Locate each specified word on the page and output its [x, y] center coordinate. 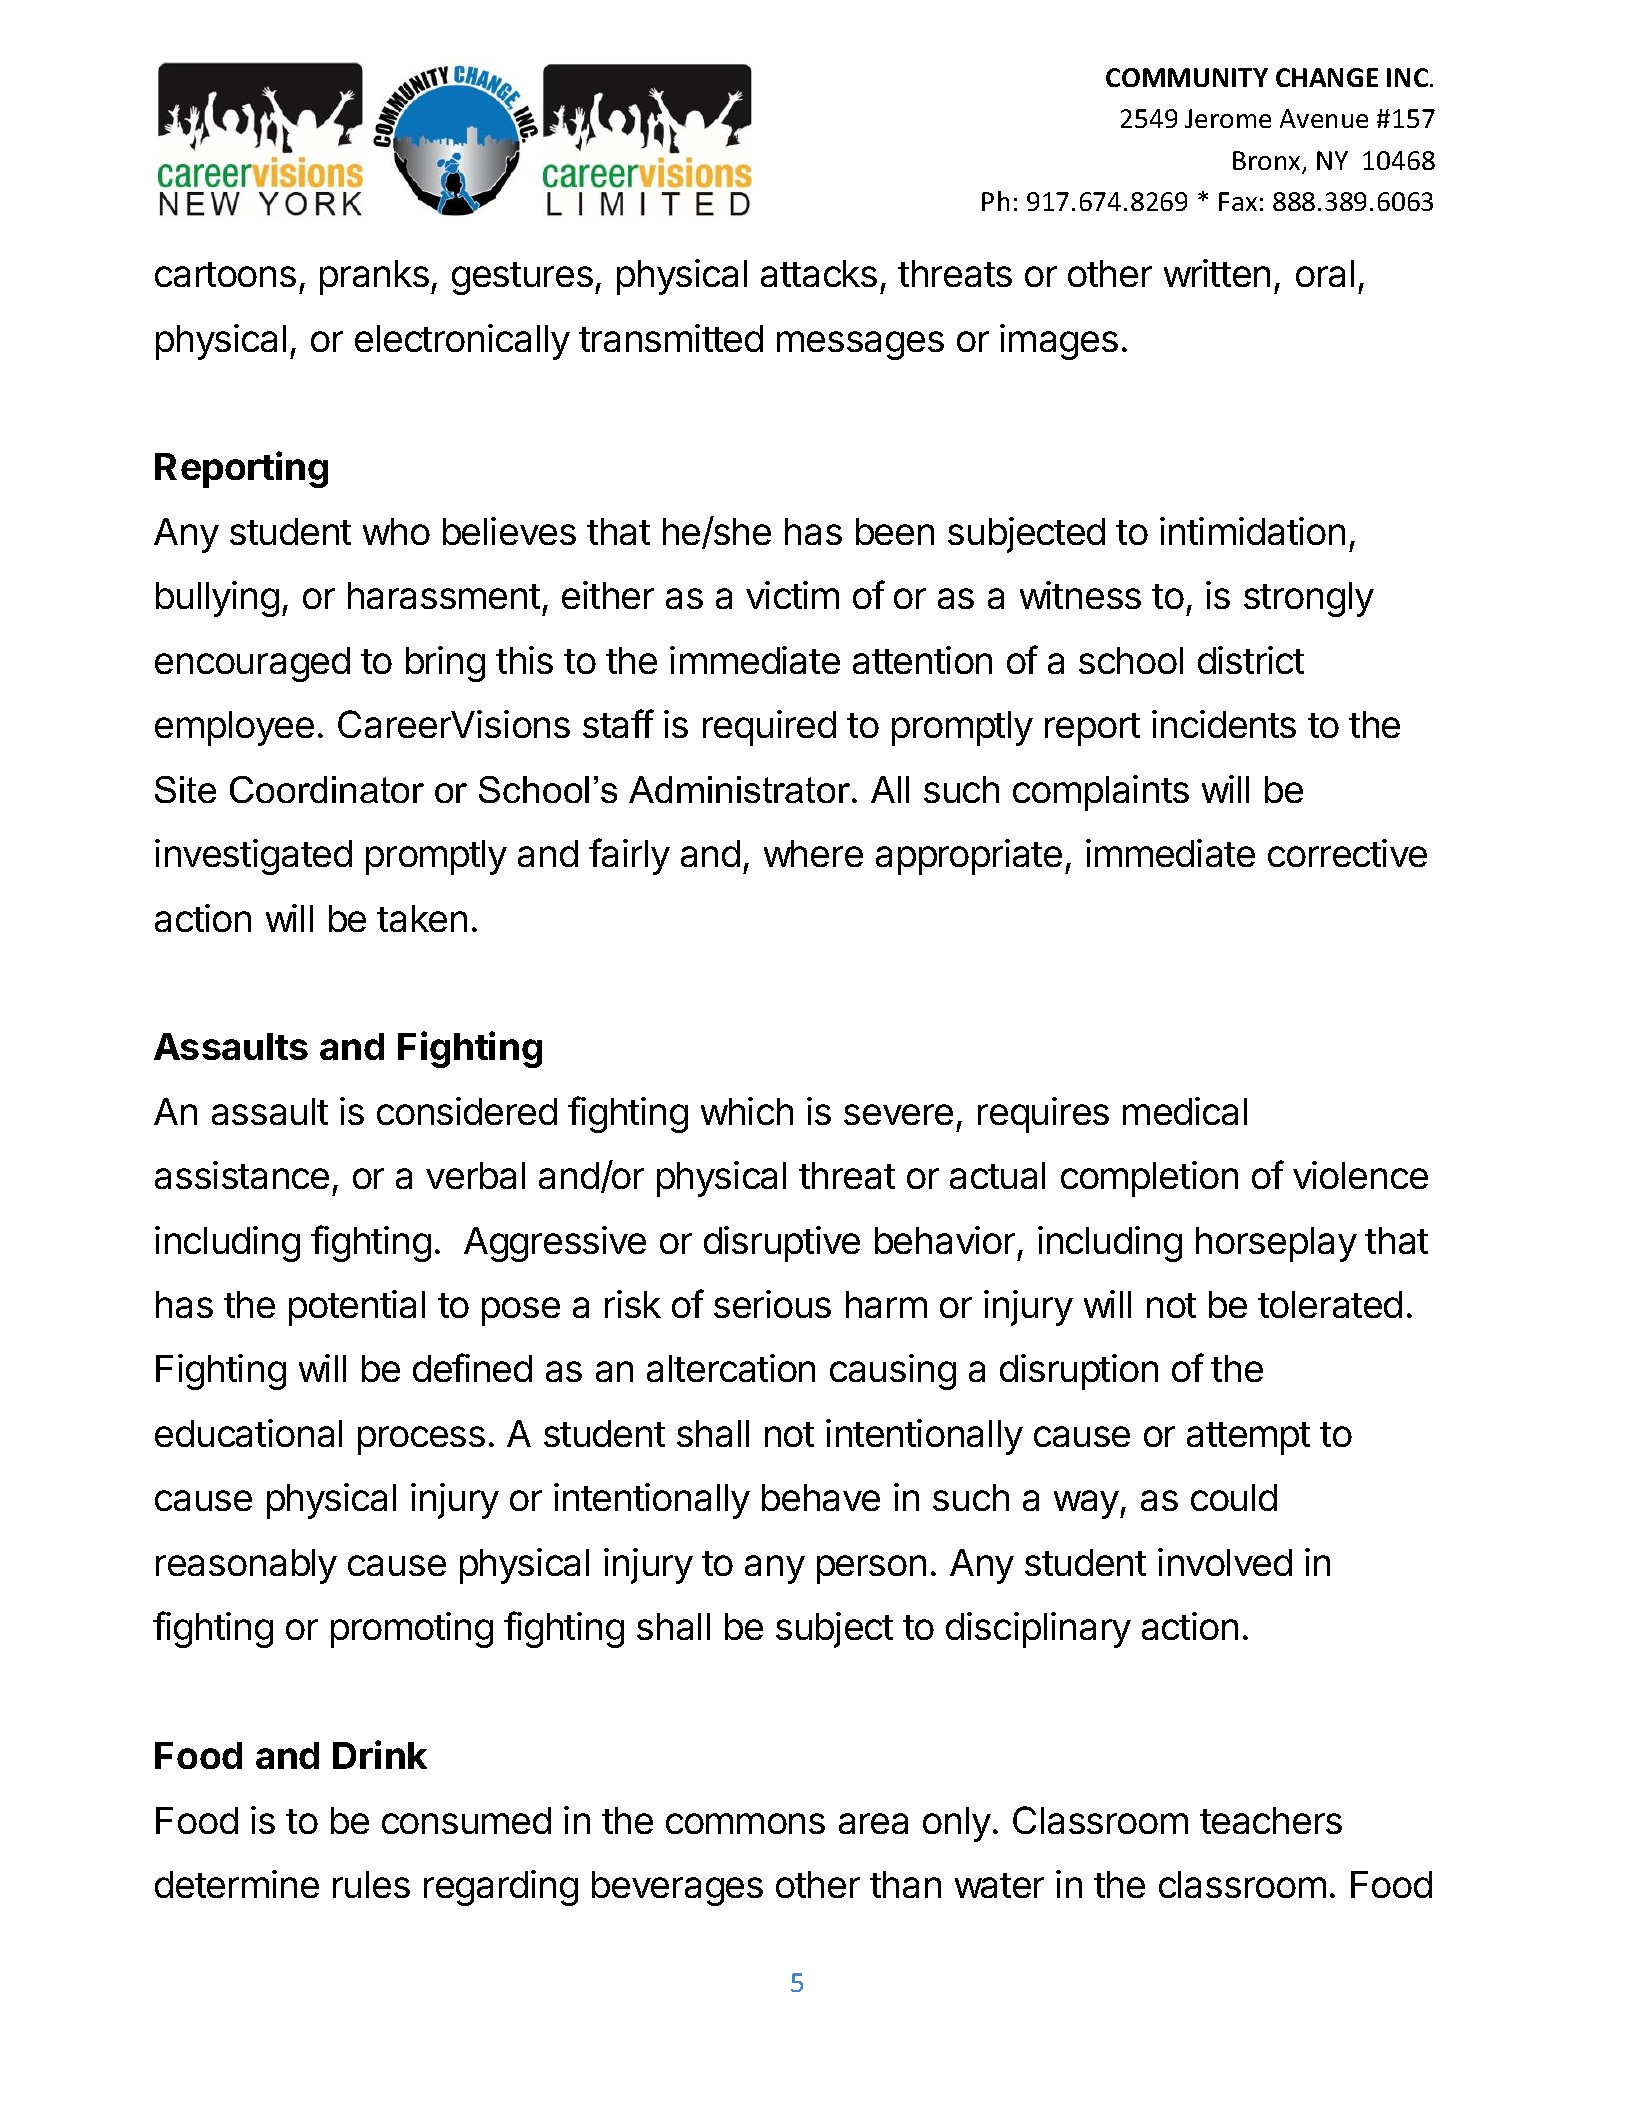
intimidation [1252, 531]
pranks [374, 277]
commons [745, 1823]
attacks [819, 273]
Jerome [1228, 118]
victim [792, 595]
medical [1185, 1111]
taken [422, 918]
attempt [1248, 1438]
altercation [731, 1368]
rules [371, 1884]
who [396, 531]
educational [248, 1433]
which [747, 1111]
